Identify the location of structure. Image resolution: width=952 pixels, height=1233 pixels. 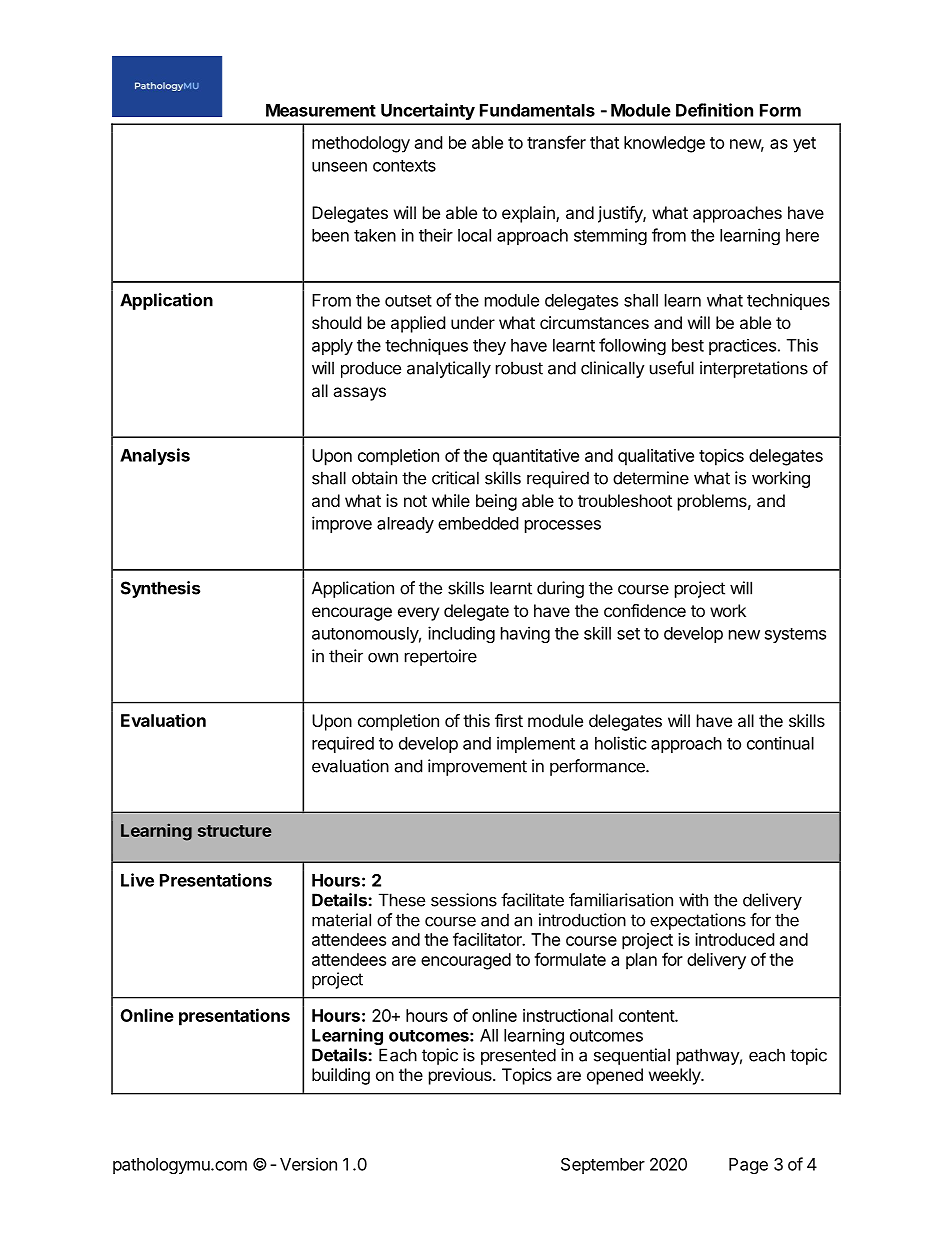
(234, 831).
